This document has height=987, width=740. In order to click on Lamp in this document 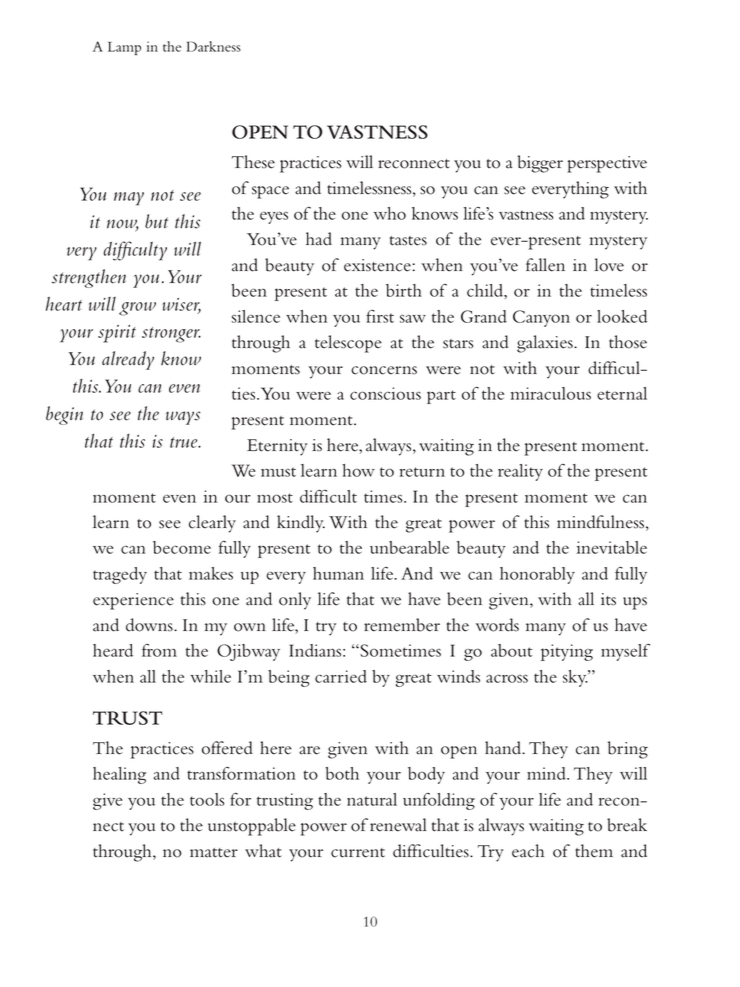, I will do `click(124, 48)`.
